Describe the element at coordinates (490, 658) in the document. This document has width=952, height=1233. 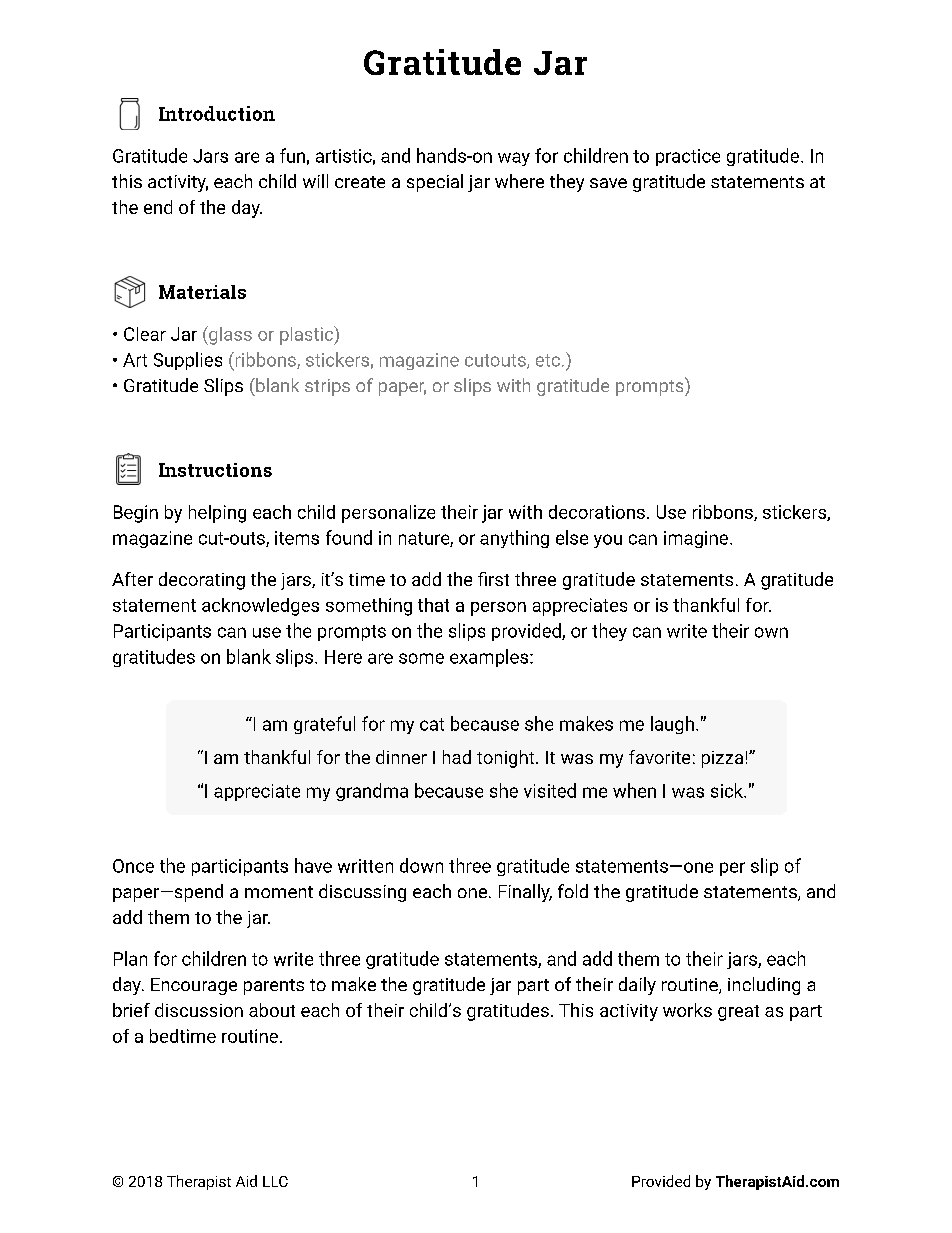
I see `examples` at that location.
